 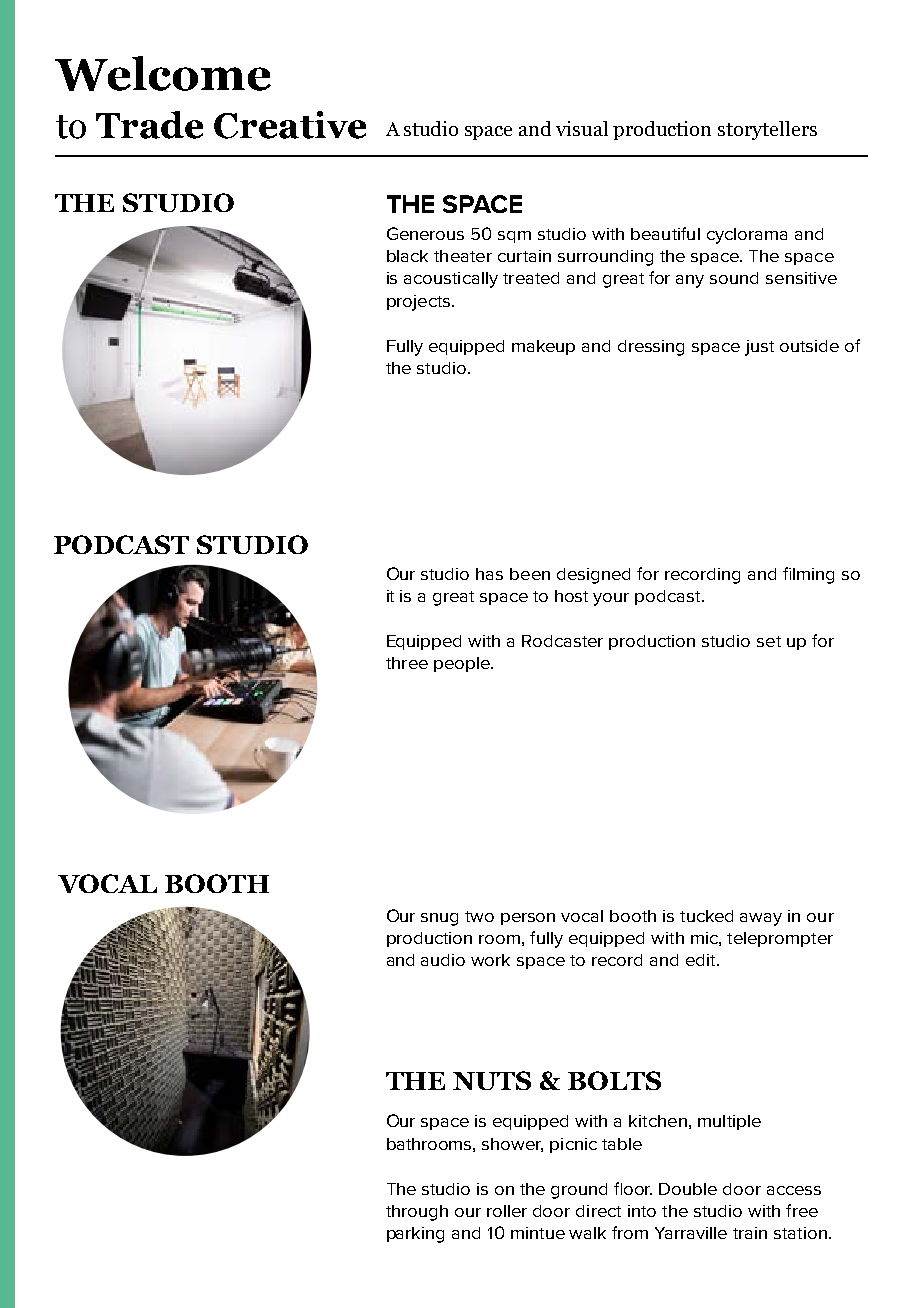 What do you see at coordinates (759, 348) in the screenshot?
I see `just` at bounding box center [759, 348].
